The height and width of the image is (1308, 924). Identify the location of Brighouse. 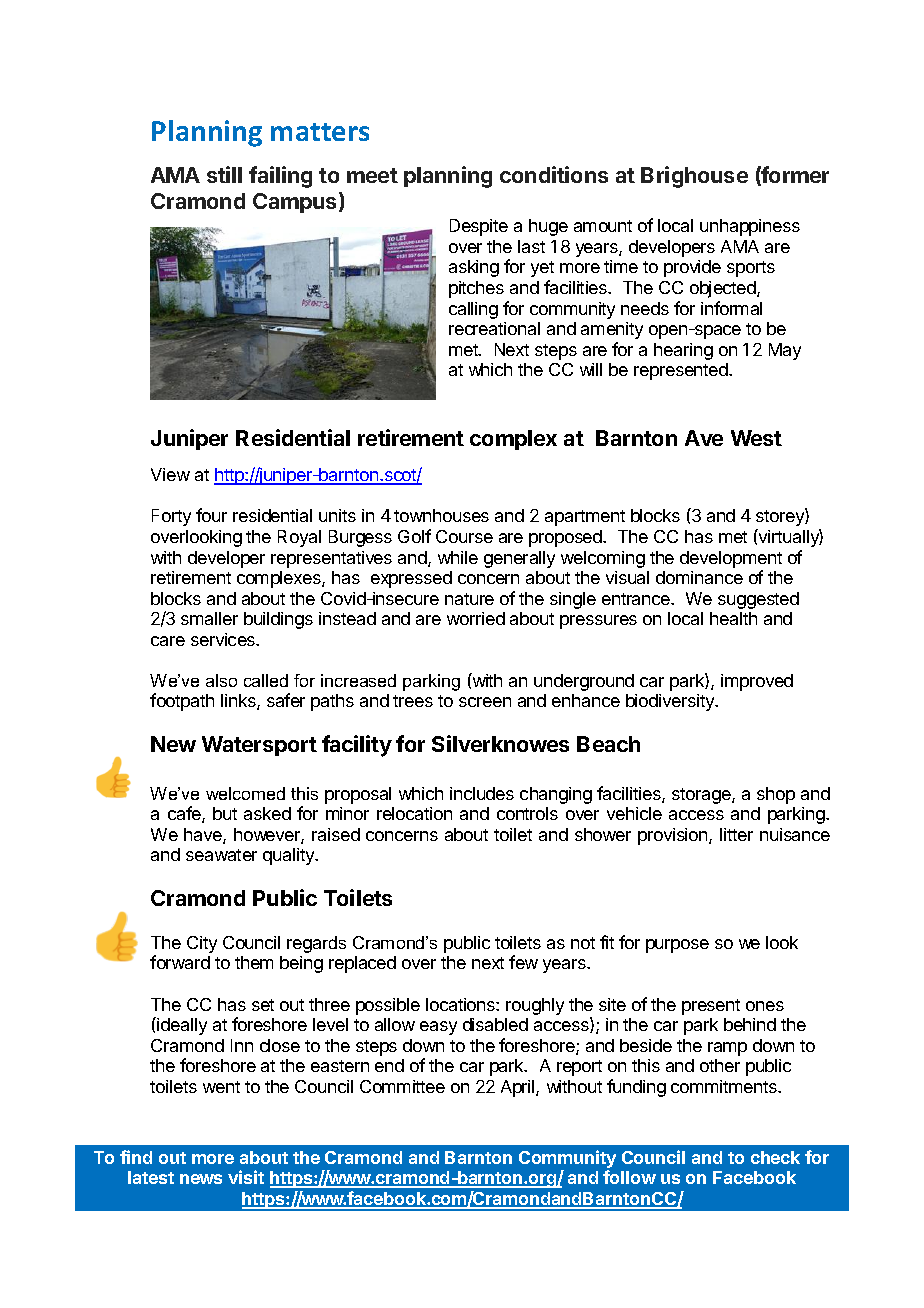
(694, 177).
